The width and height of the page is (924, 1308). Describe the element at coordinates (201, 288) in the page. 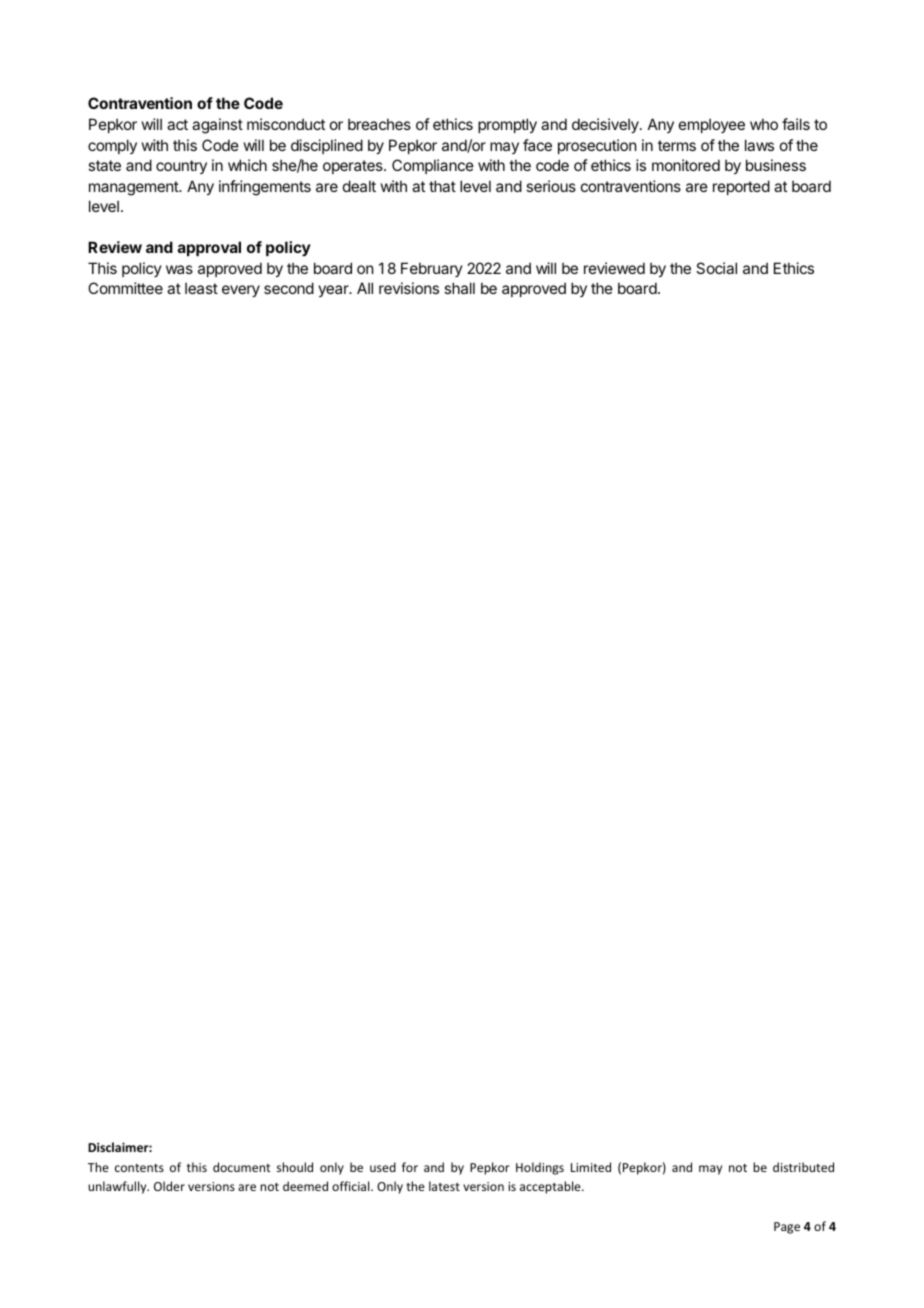

I see `least` at that location.
